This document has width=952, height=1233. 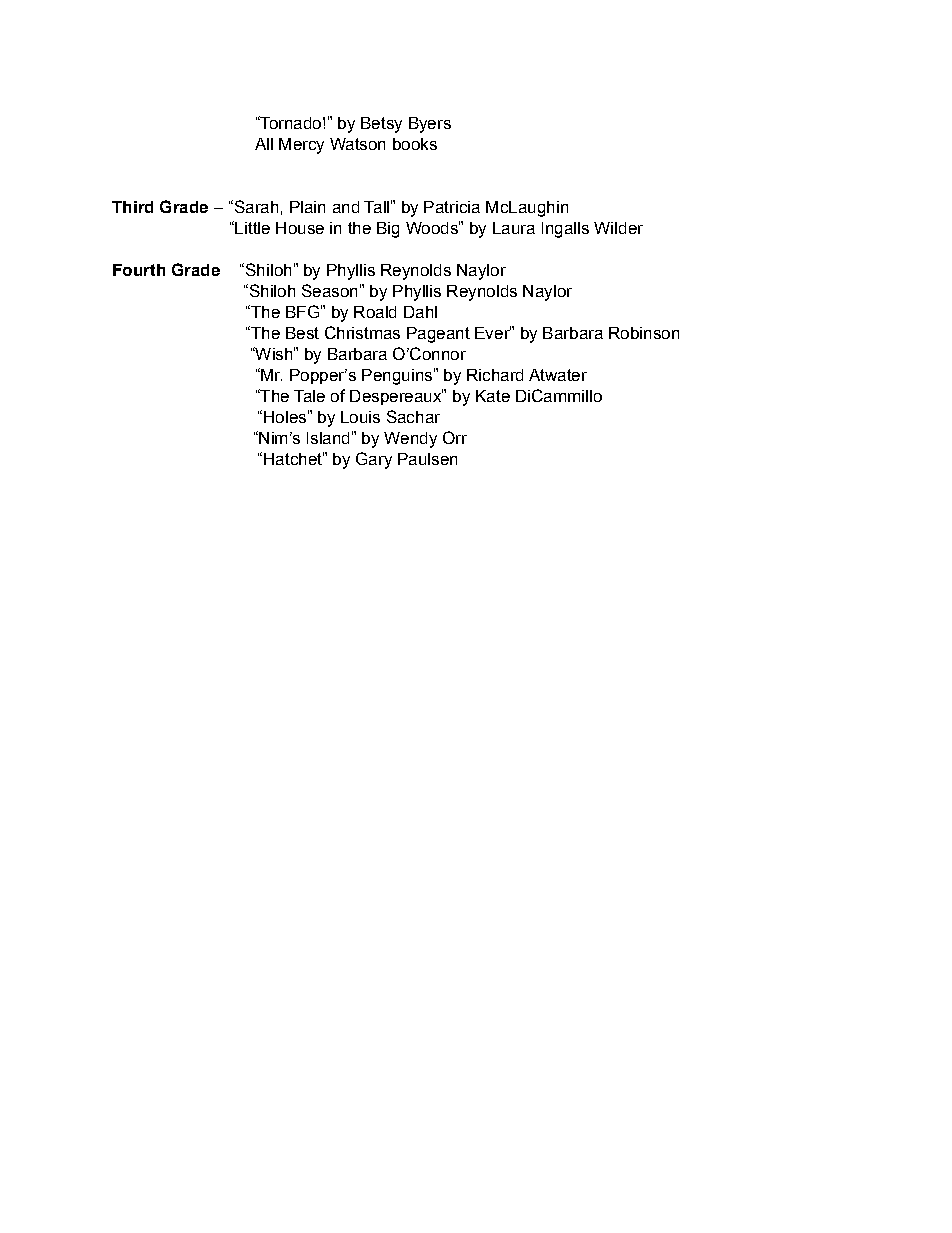 What do you see at coordinates (381, 125) in the document?
I see `Betsy` at bounding box center [381, 125].
